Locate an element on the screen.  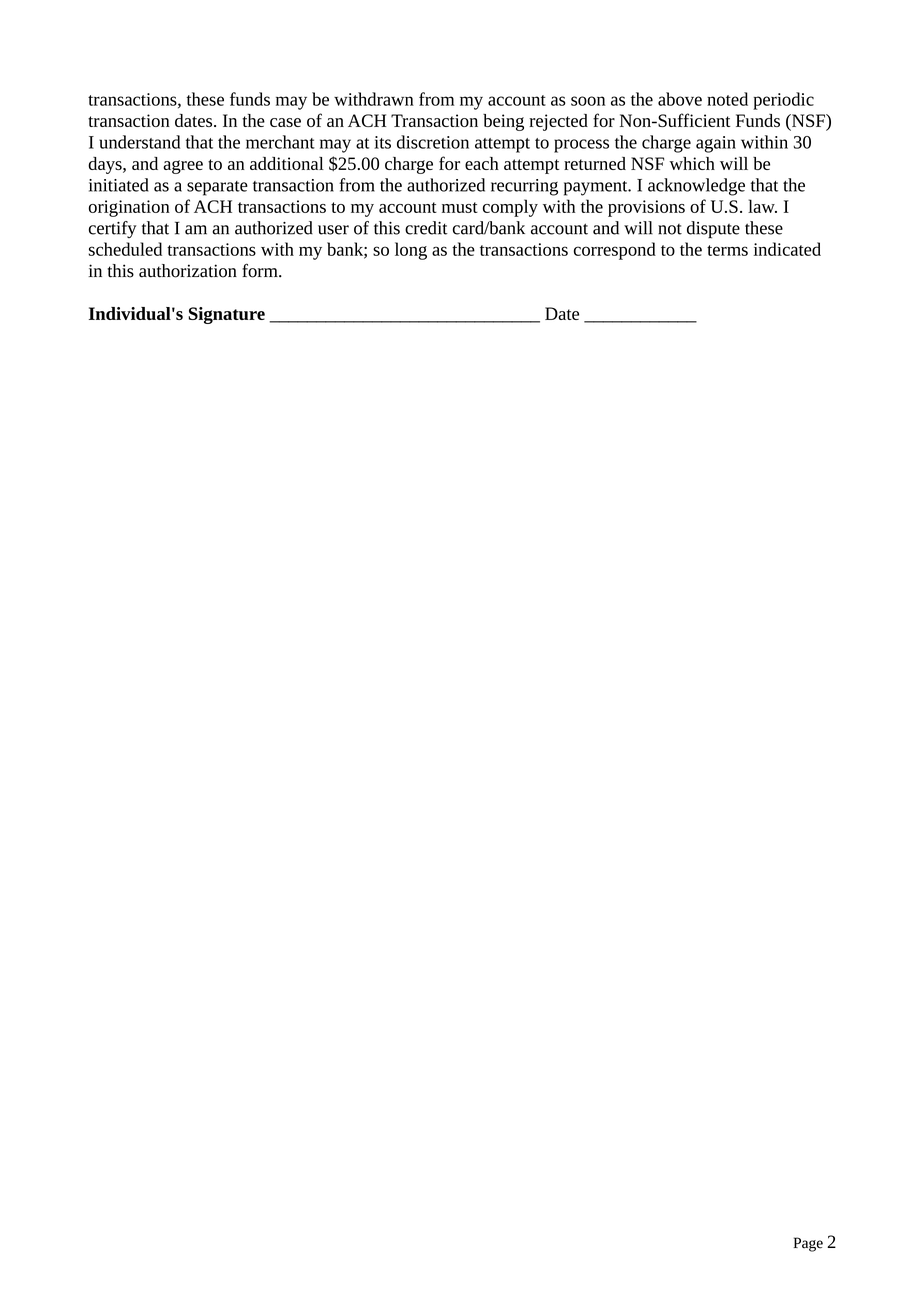
Signature is located at coordinates (226, 315).
